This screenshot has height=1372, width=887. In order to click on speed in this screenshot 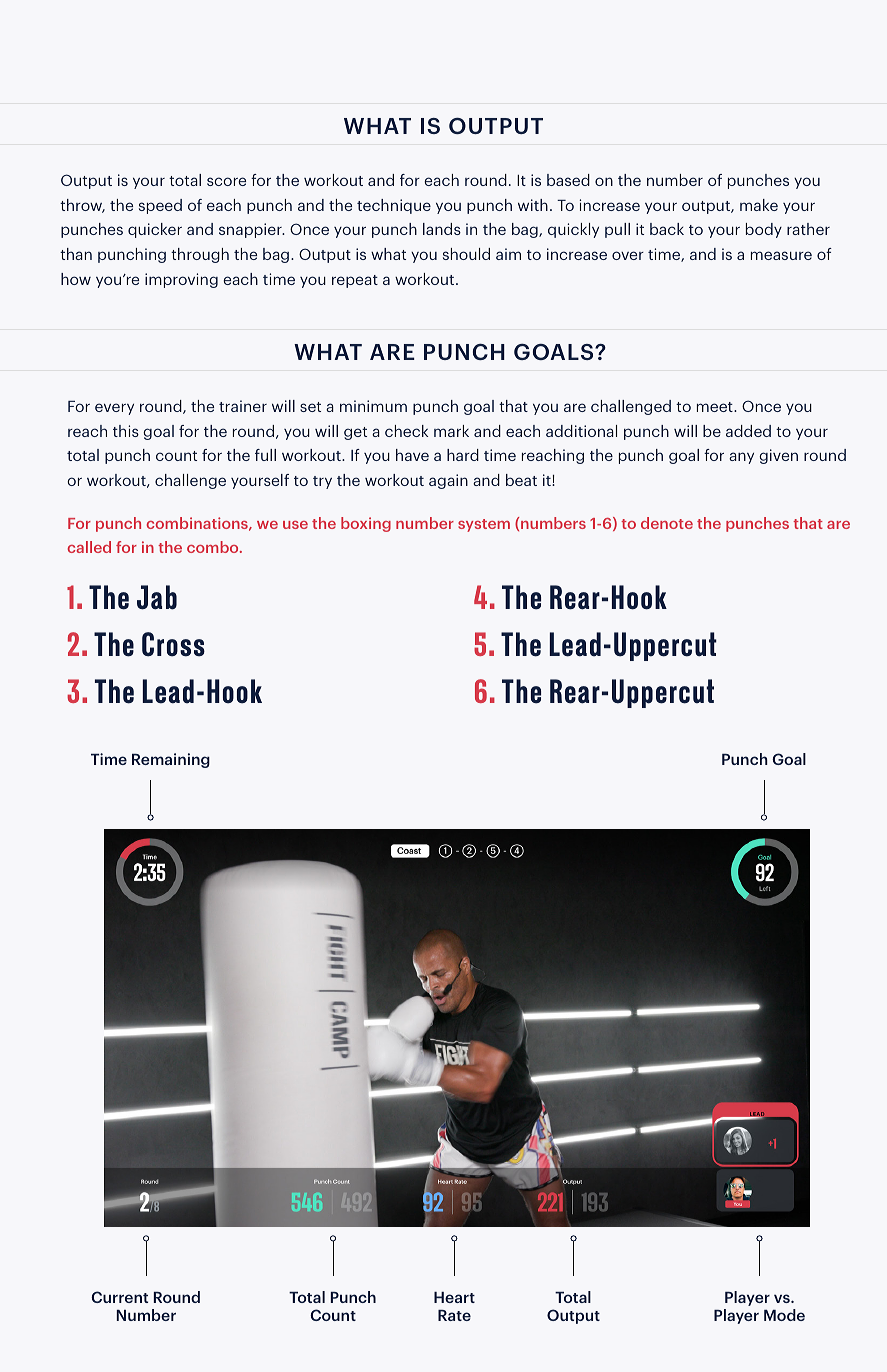, I will do `click(160, 206)`.
